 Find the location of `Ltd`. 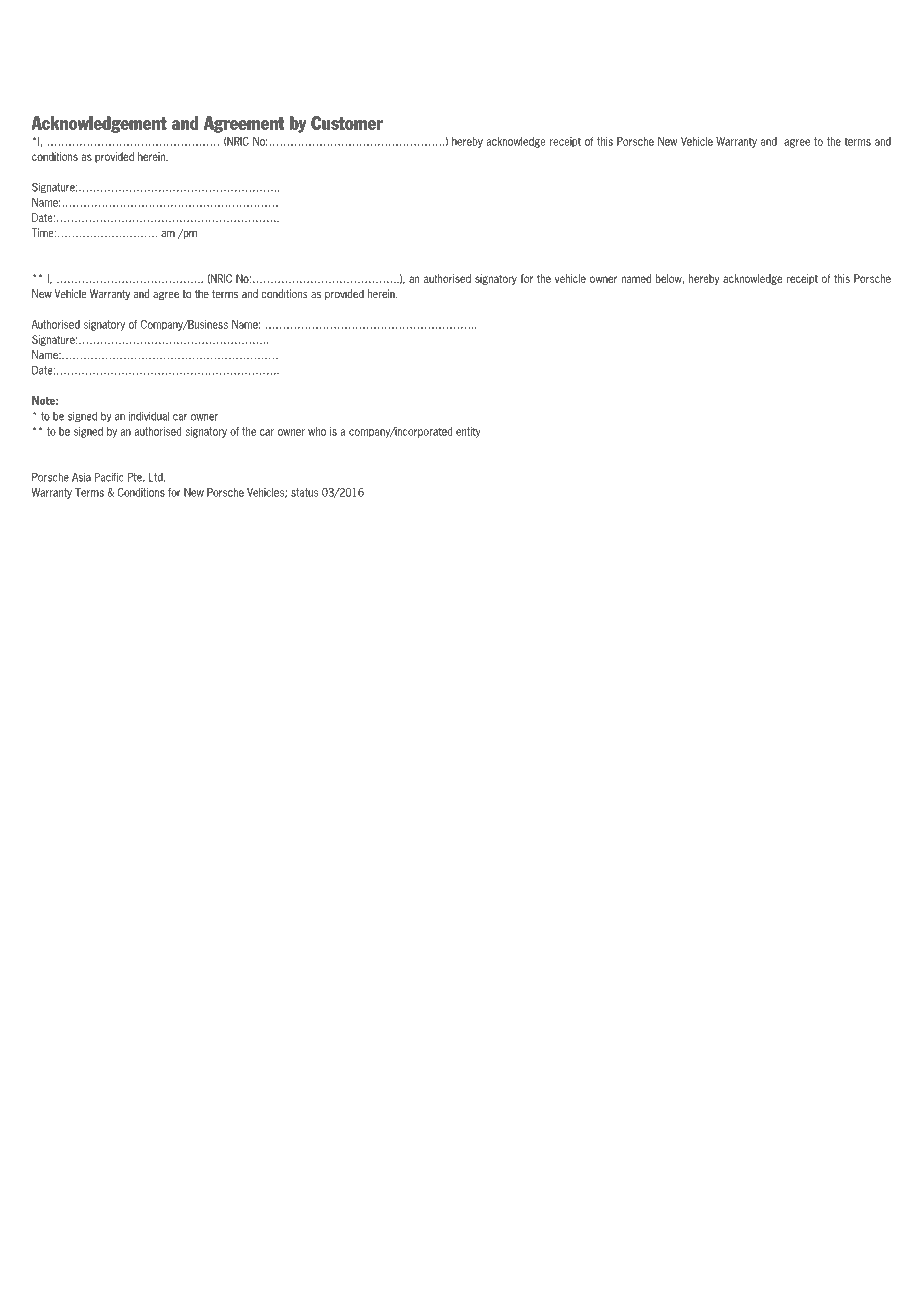

Ltd is located at coordinates (157, 477).
